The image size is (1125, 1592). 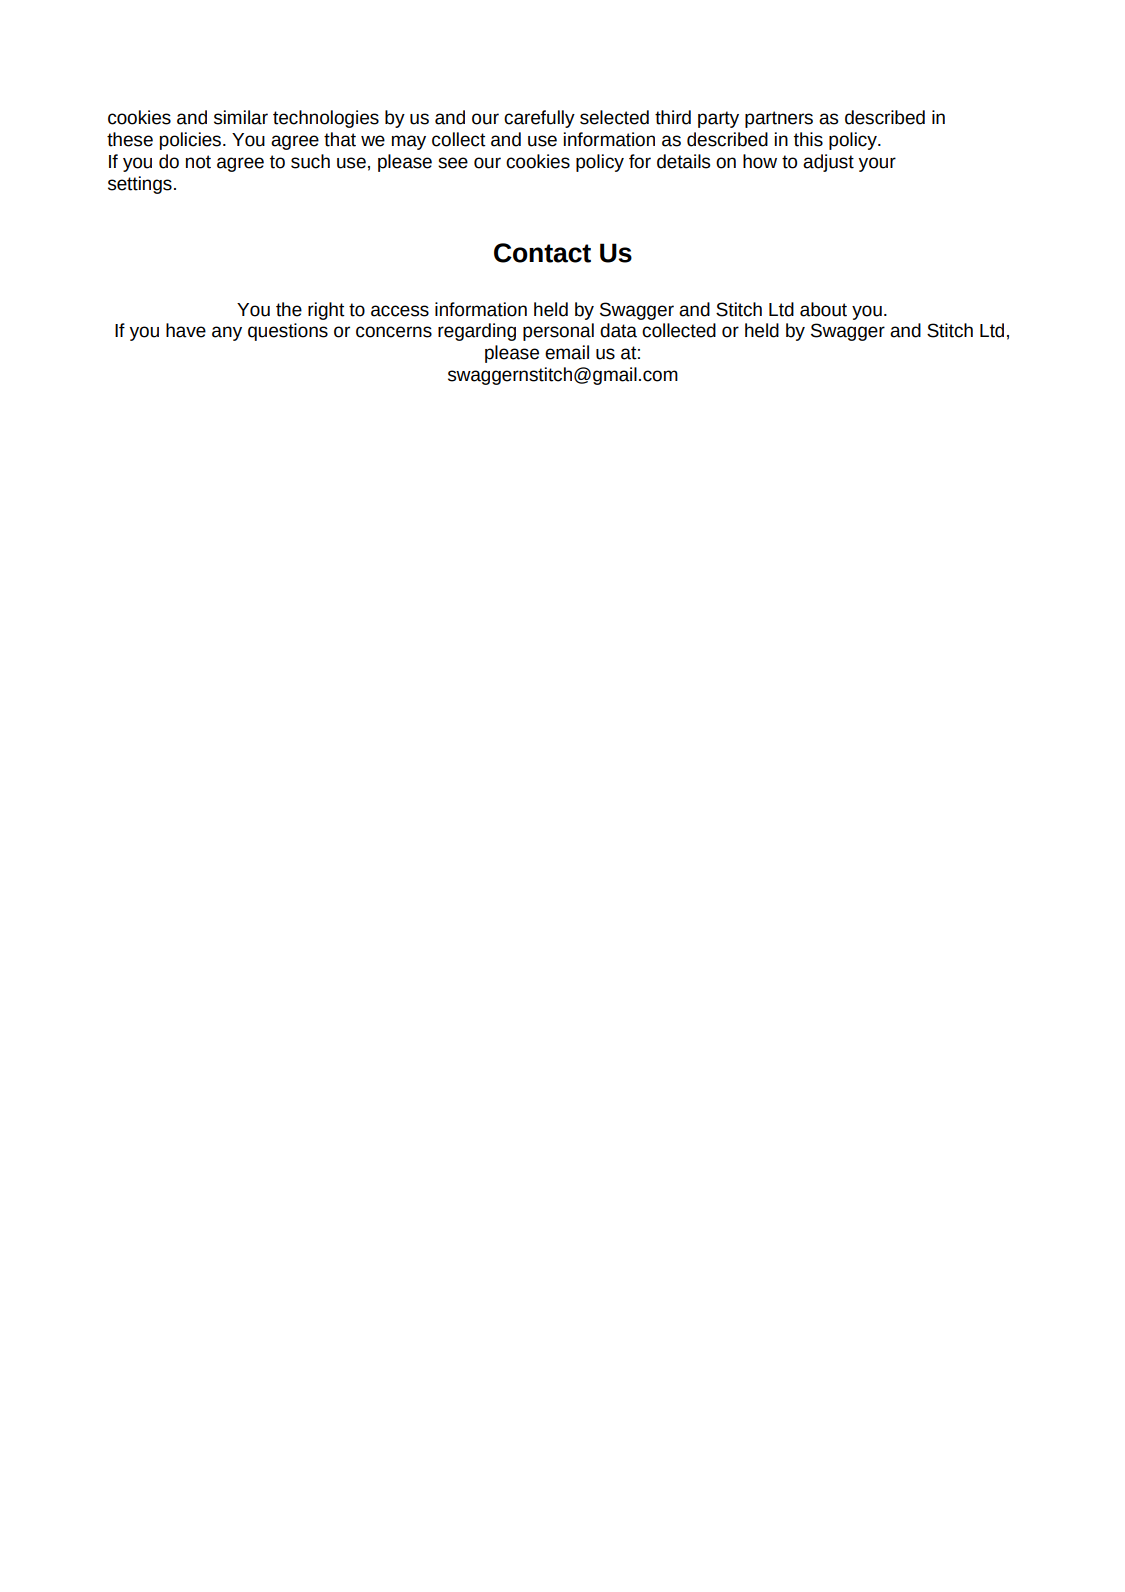 I want to click on email, so click(x=567, y=352).
